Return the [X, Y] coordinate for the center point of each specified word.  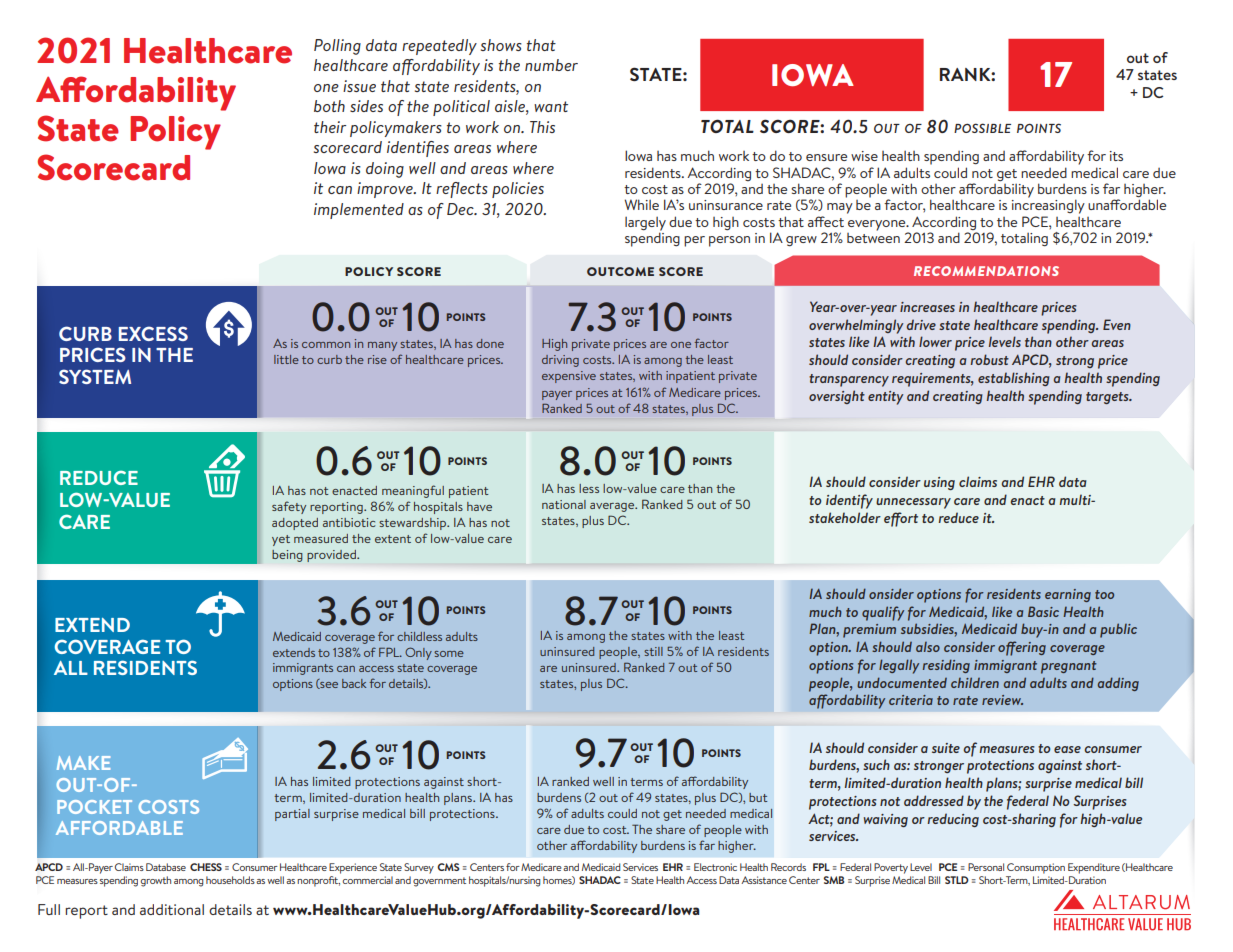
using [939, 483]
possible [982, 128]
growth [155, 881]
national [564, 504]
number [551, 65]
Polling [337, 47]
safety [289, 507]
